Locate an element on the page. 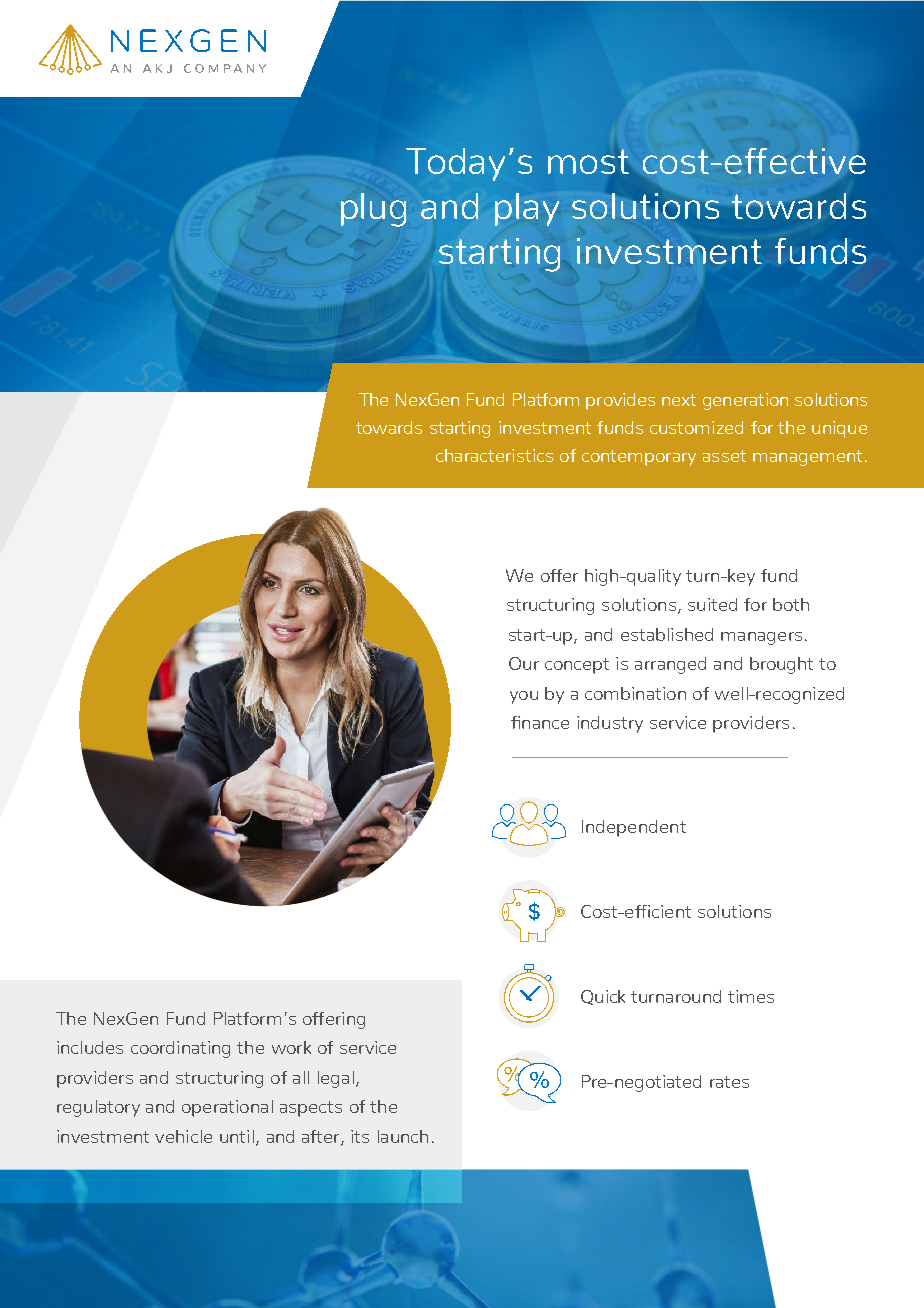  characteristics is located at coordinates (494, 455).
